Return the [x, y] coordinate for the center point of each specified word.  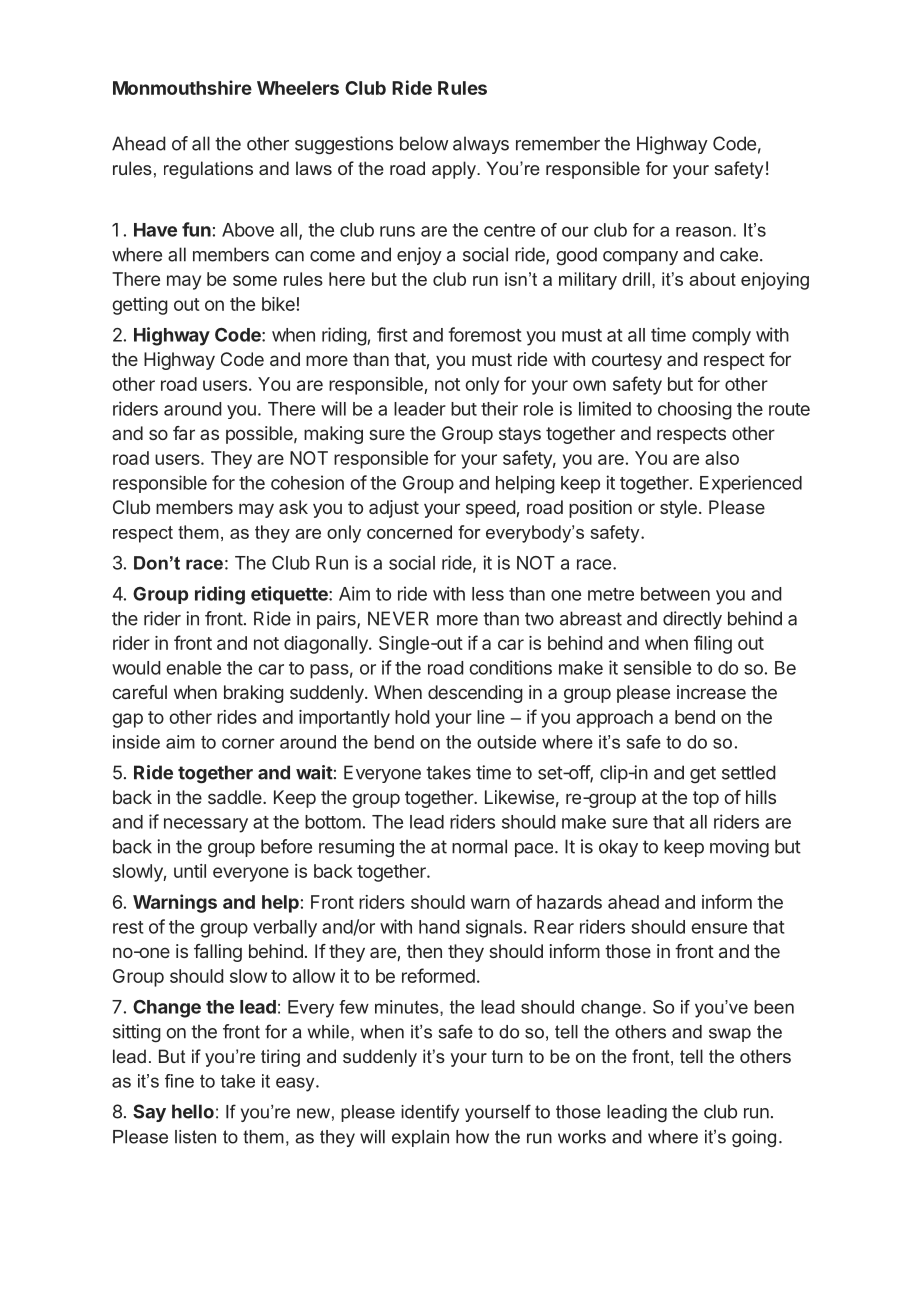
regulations [208, 170]
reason [703, 231]
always [481, 145]
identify [430, 1113]
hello [193, 1111]
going [754, 1138]
